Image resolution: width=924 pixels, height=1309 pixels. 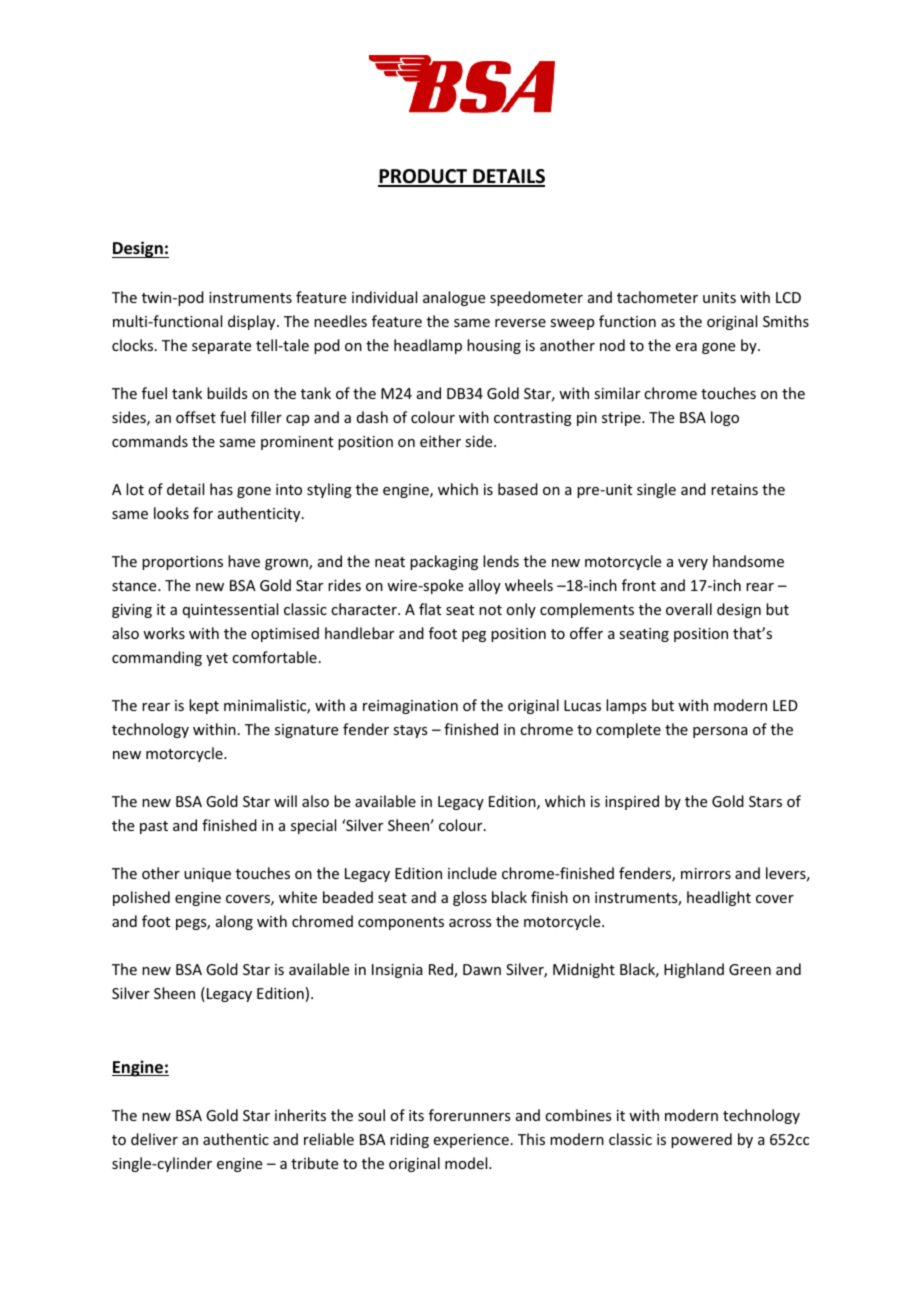 What do you see at coordinates (693, 564) in the document?
I see `very` at bounding box center [693, 564].
